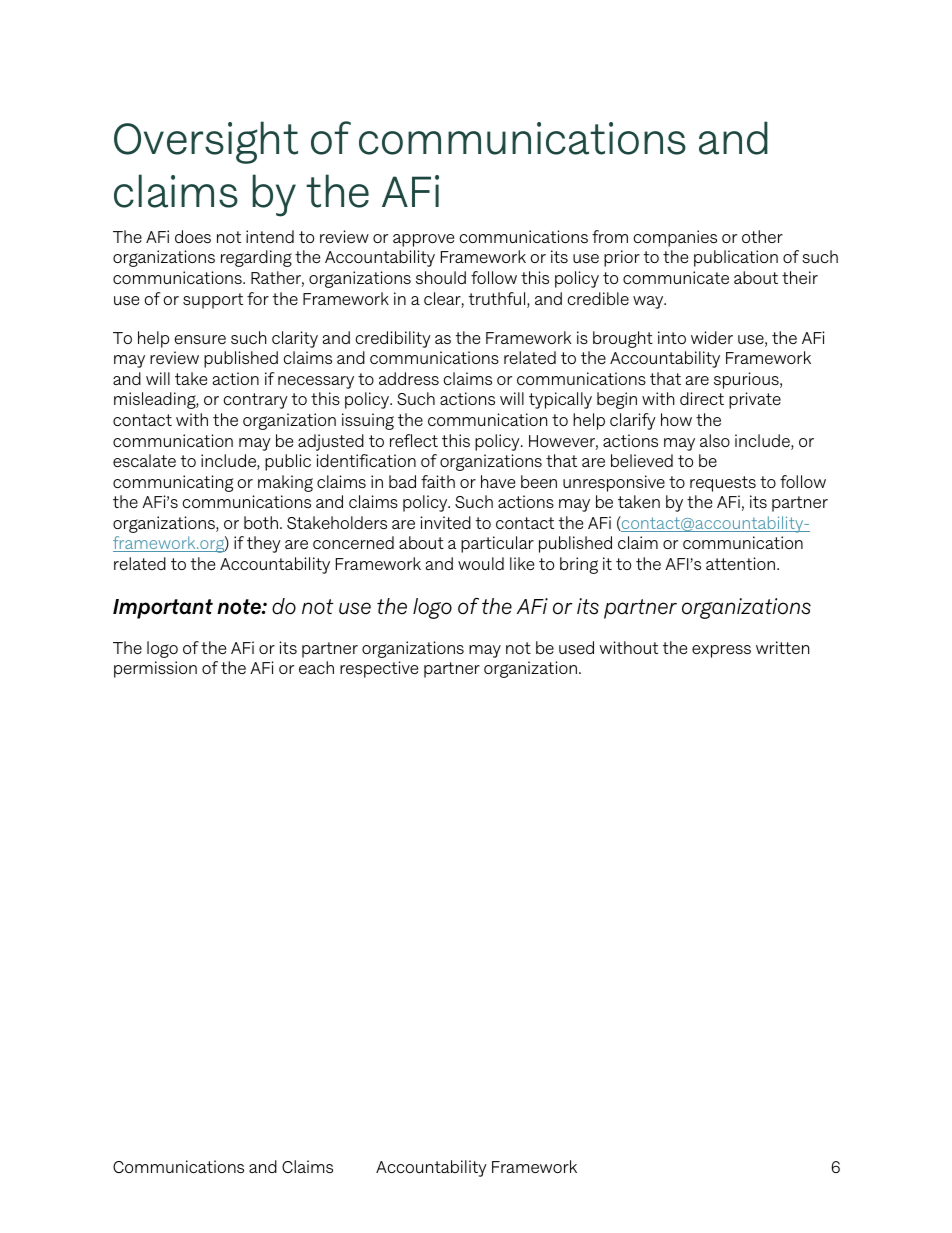 The width and height of the page is (952, 1233). Describe the element at coordinates (173, 483) in the page. I see `communicating` at that location.
